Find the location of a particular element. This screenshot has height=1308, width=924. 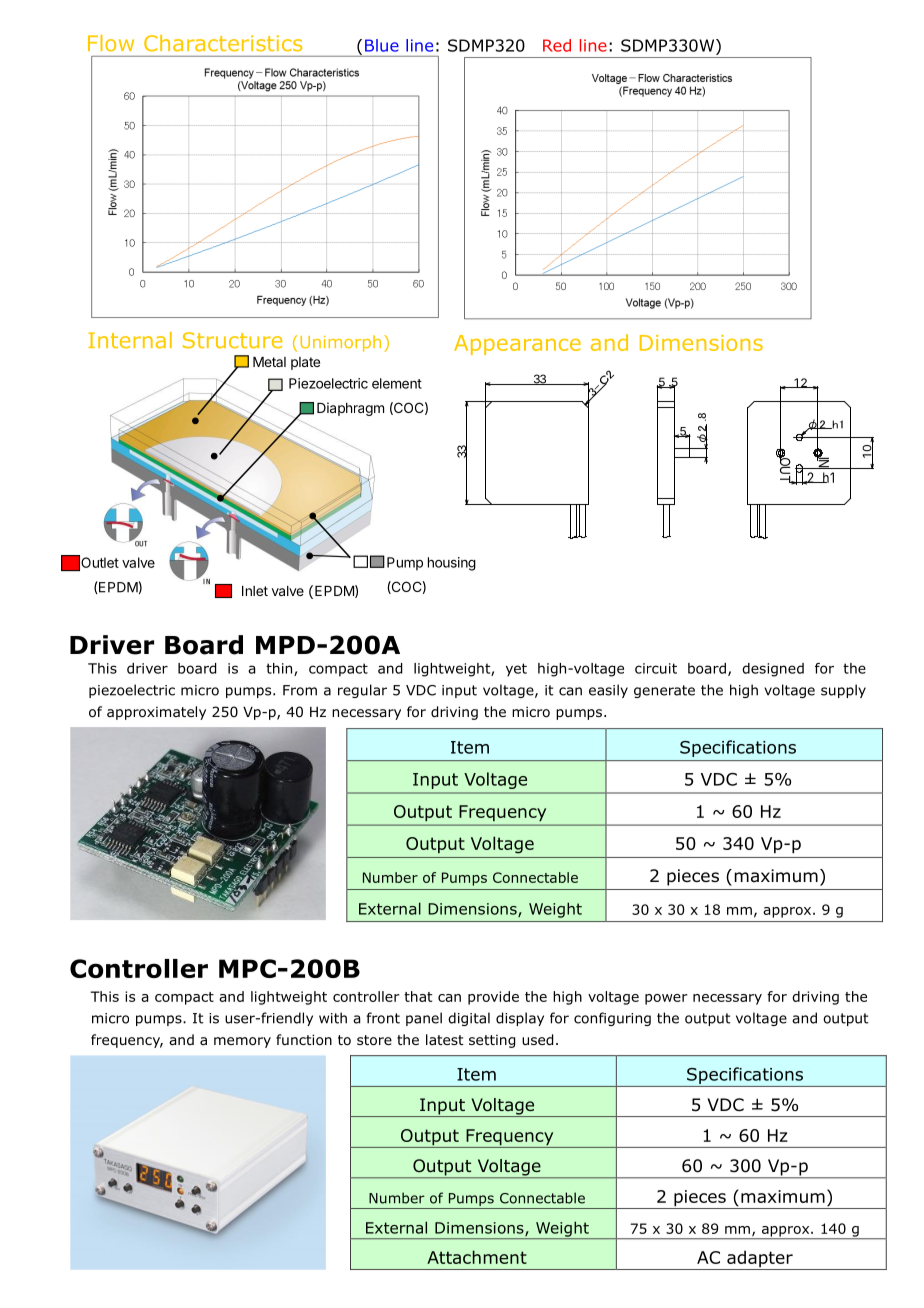

From is located at coordinates (300, 690).
